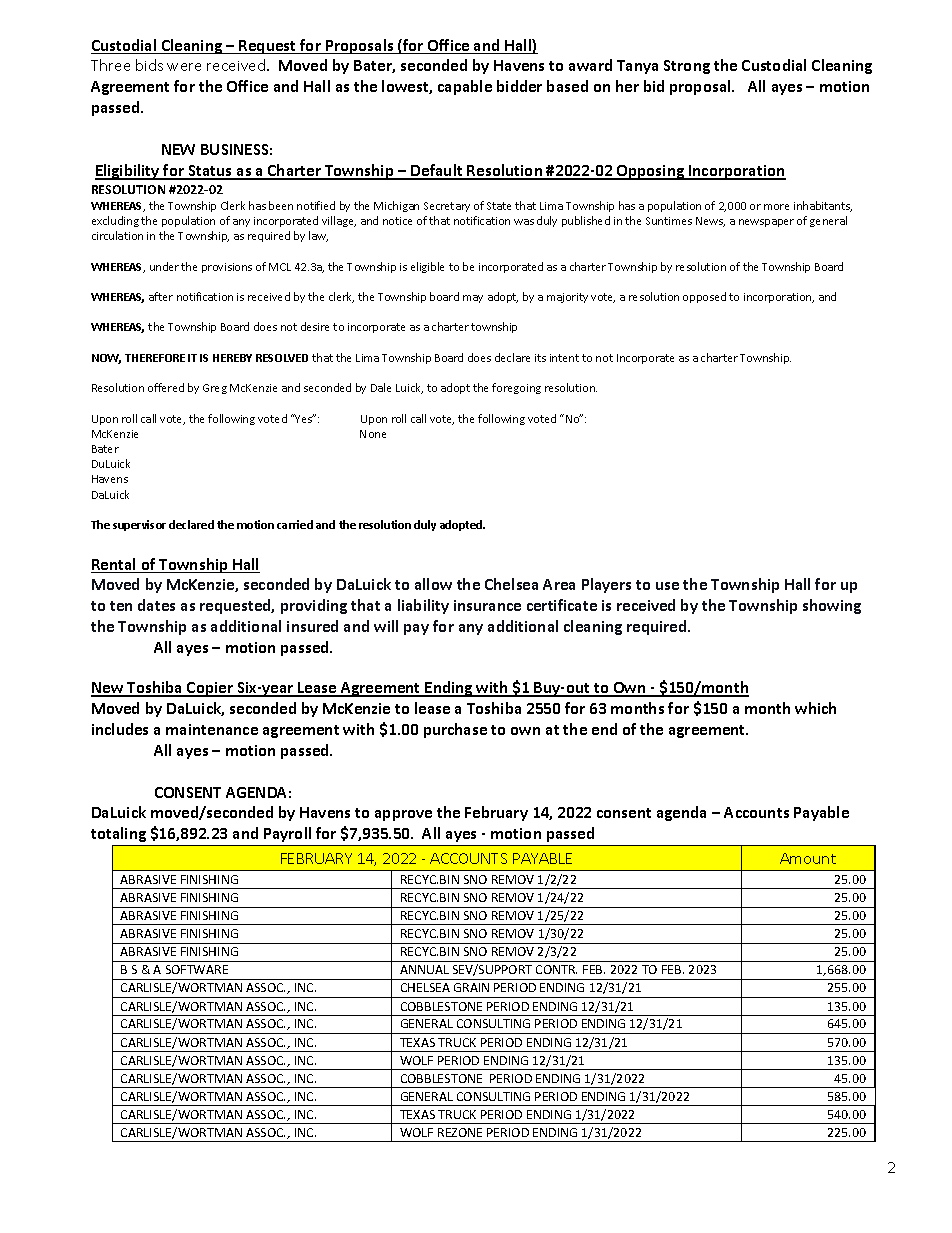 The width and height of the image is (952, 1233). I want to click on capable, so click(465, 87).
